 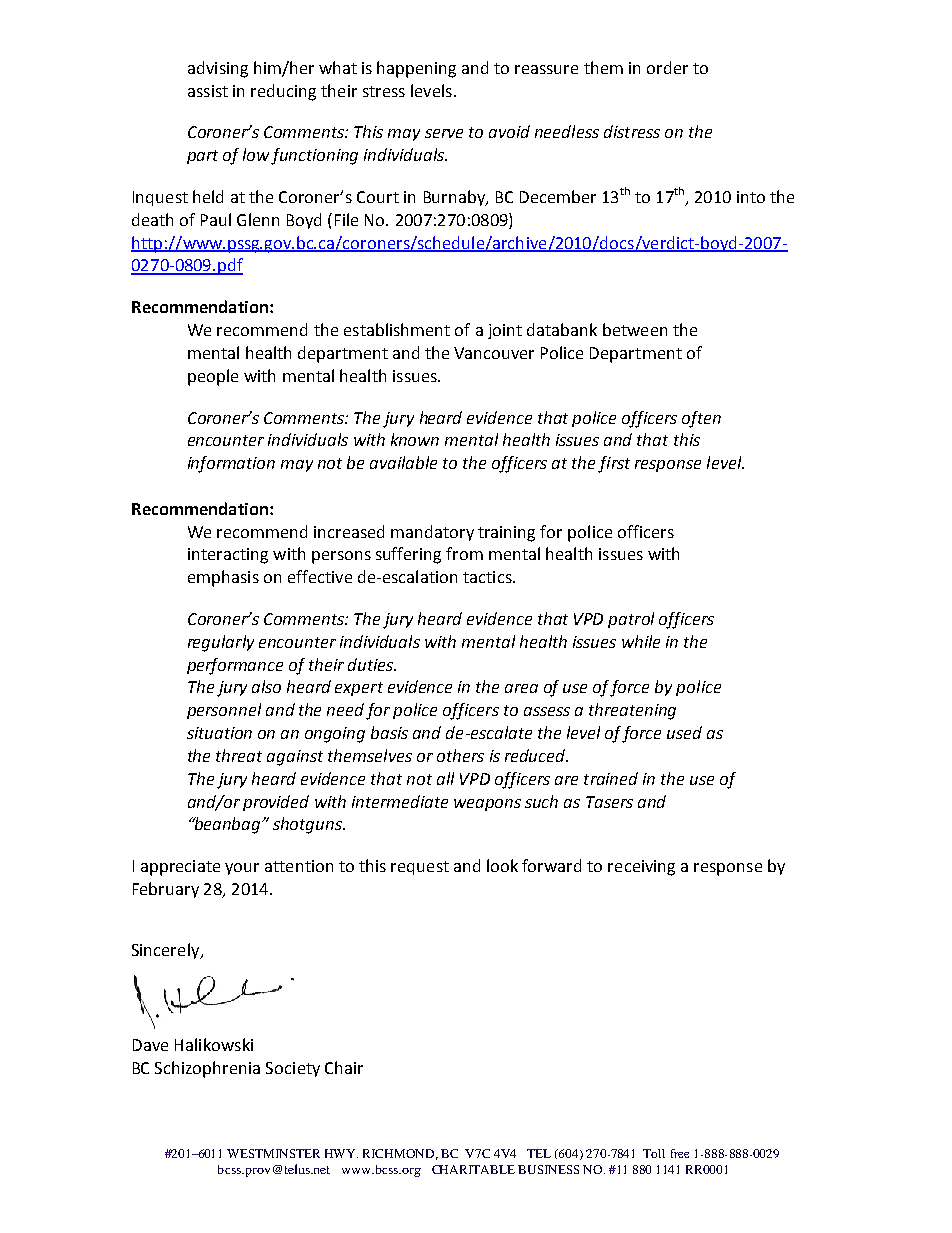 What do you see at coordinates (273, 1153) in the document?
I see `WESTMINSTER` at bounding box center [273, 1153].
